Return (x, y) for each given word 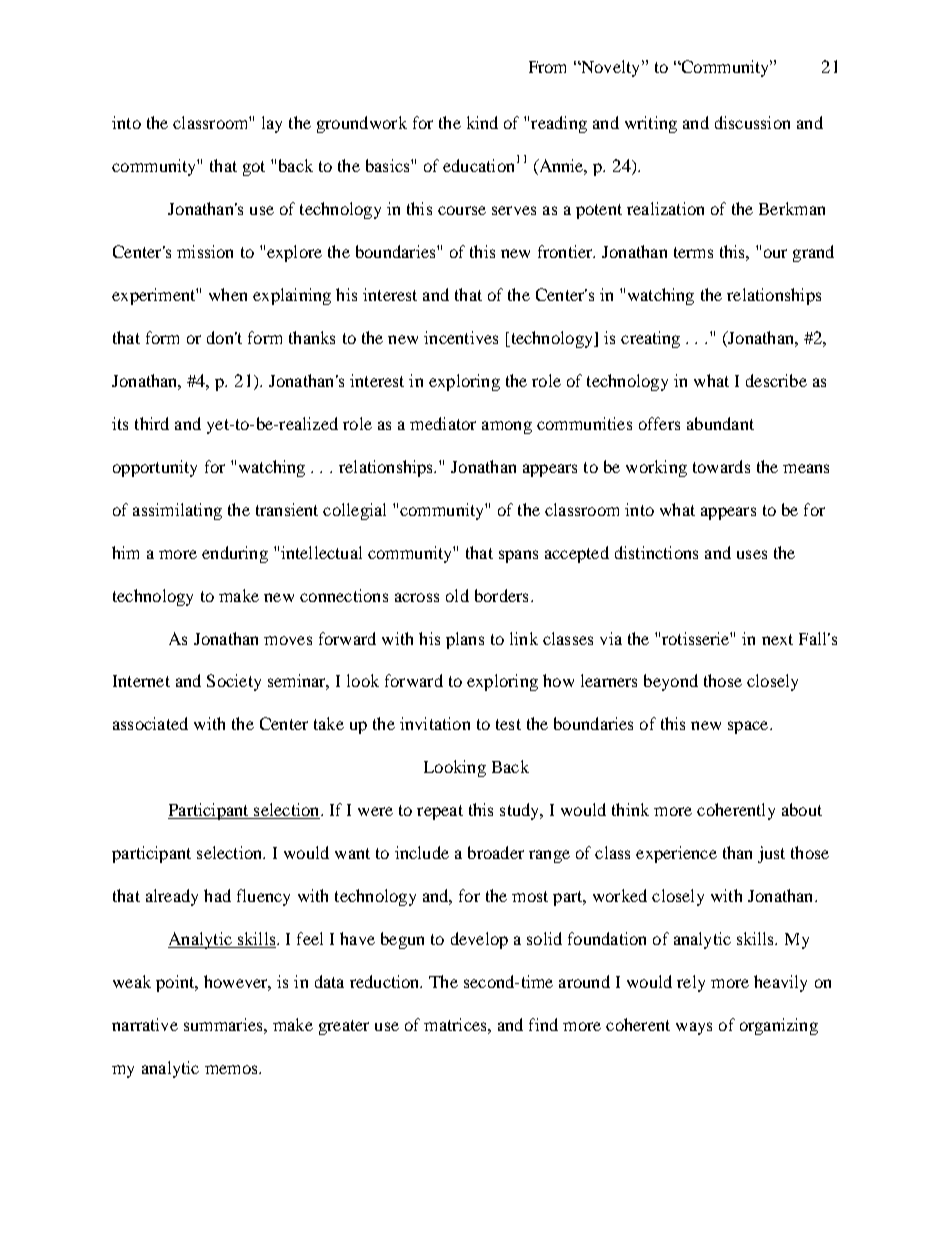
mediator (443, 423)
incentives (461, 337)
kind (482, 122)
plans (465, 640)
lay (272, 124)
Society (234, 682)
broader (496, 852)
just (771, 854)
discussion (752, 122)
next (777, 639)
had (217, 895)
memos (232, 1069)
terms (693, 252)
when (228, 294)
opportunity (155, 468)
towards (721, 466)
